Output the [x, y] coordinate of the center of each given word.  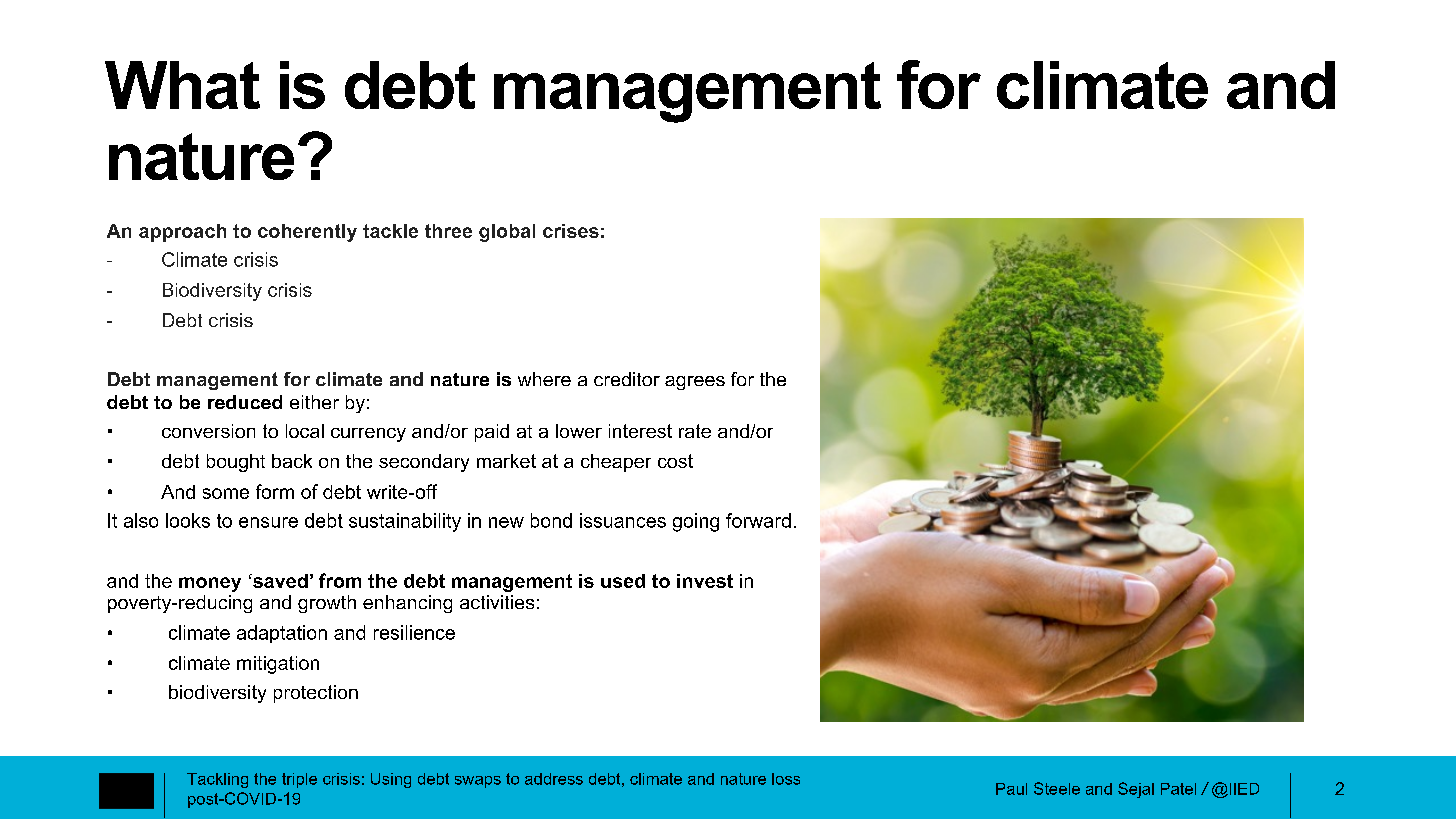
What [182, 85]
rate [695, 431]
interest [640, 431]
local [305, 431]
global [507, 233]
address [554, 779]
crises [571, 231]
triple [299, 780]
